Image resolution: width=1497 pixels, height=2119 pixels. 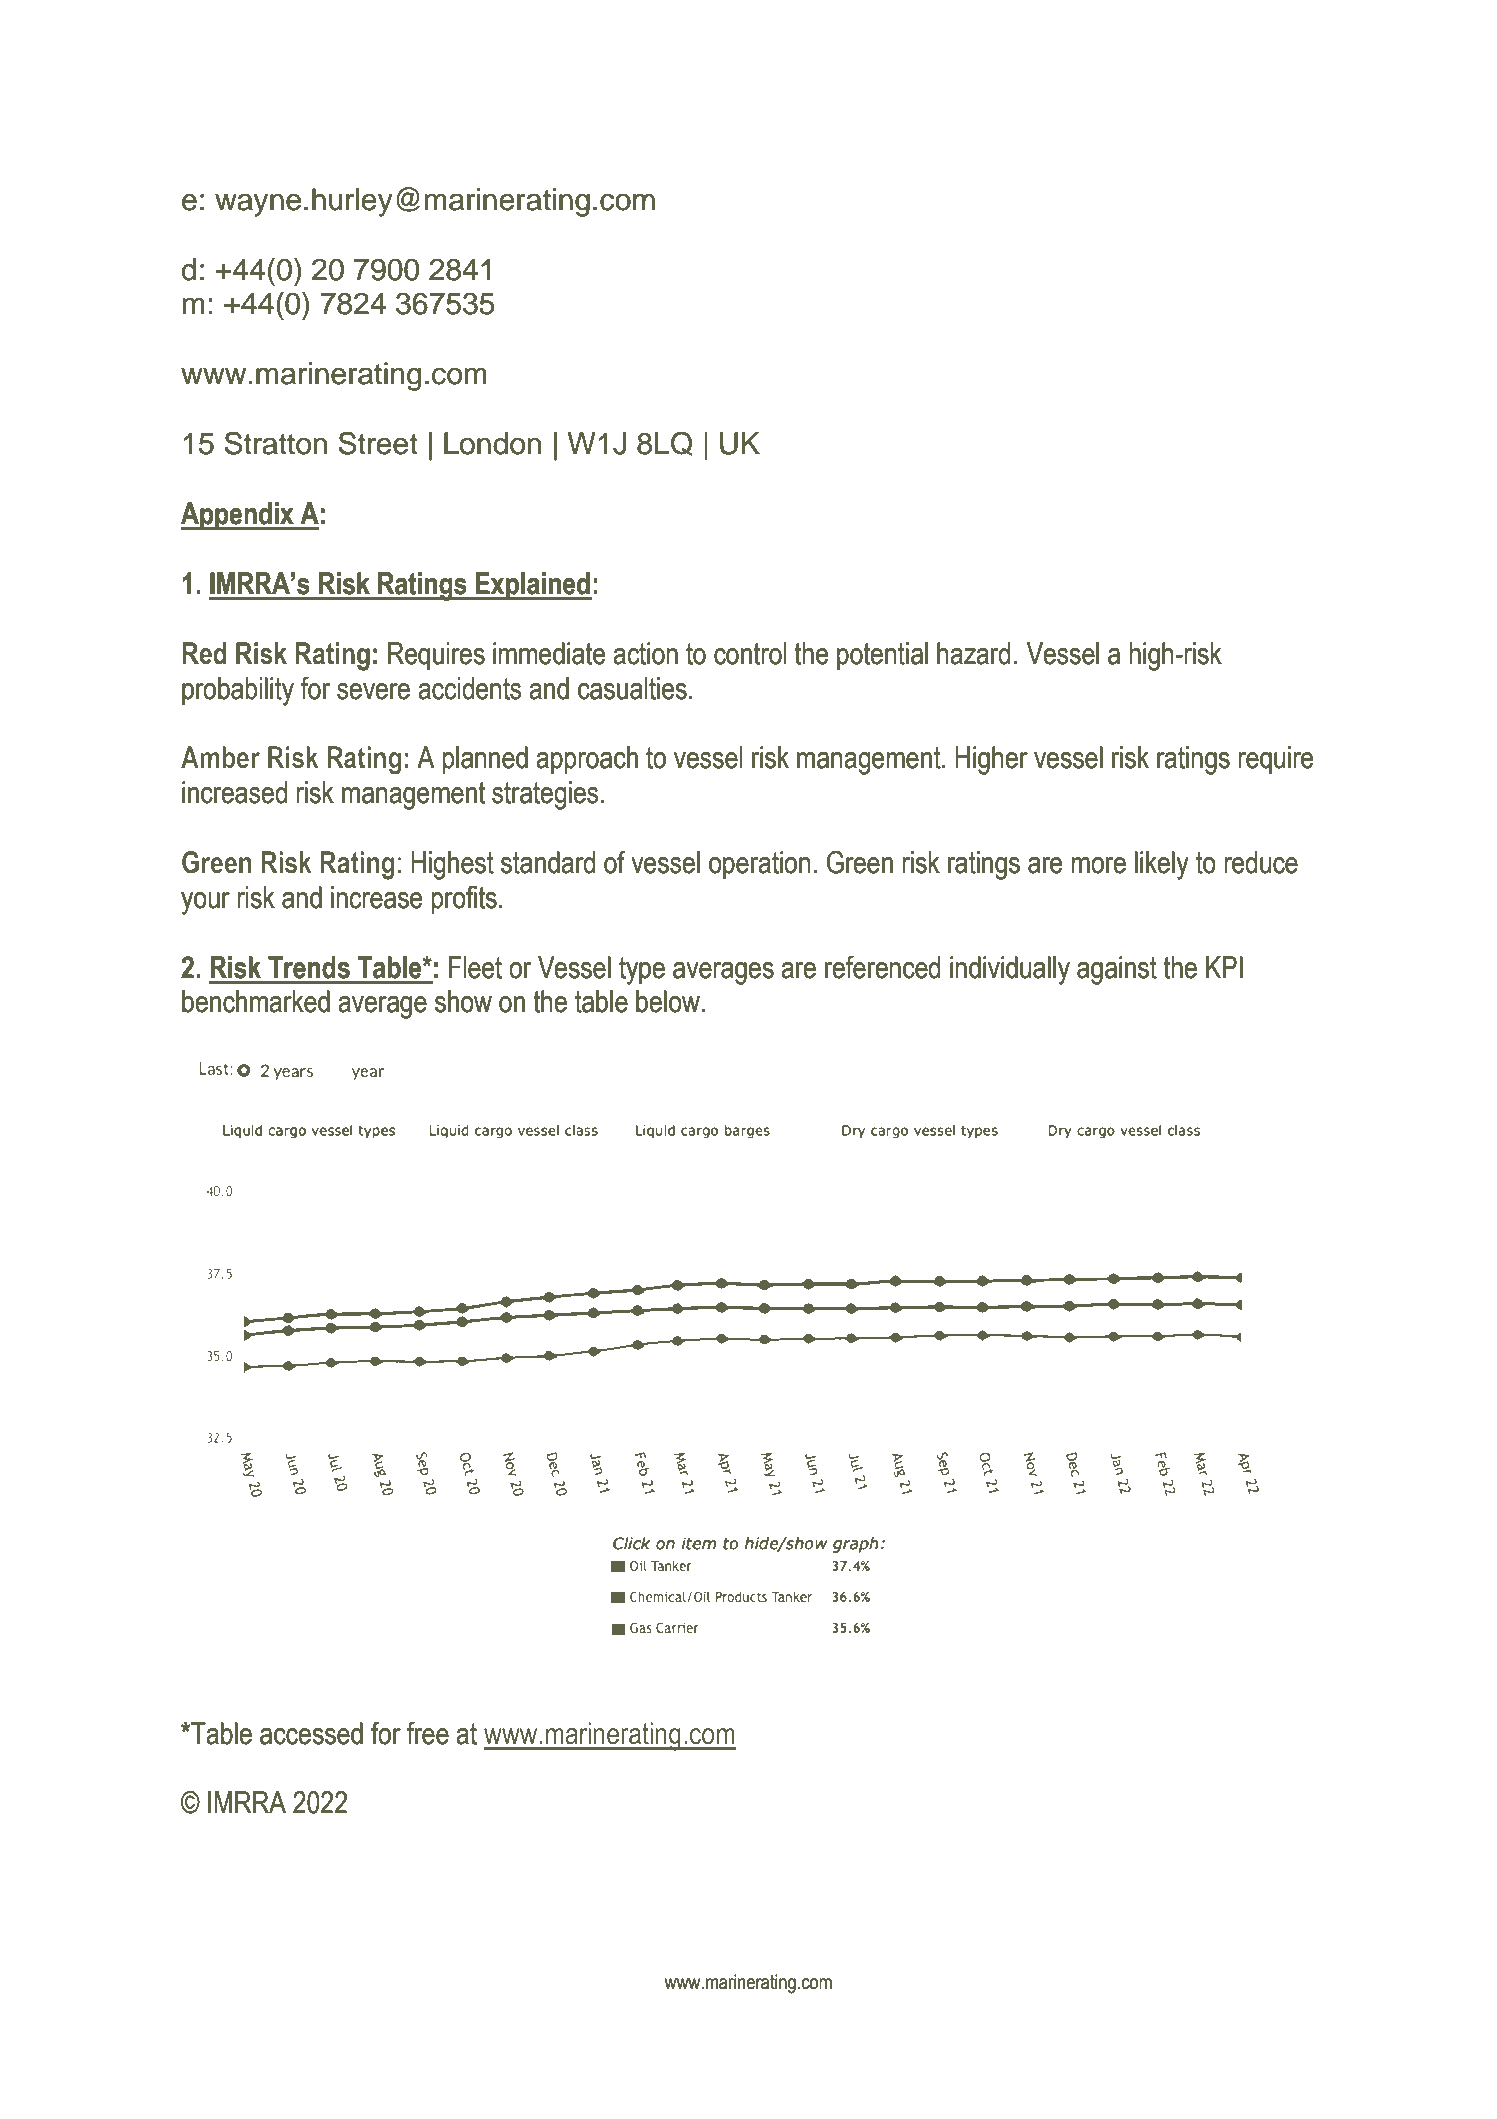 I want to click on London, so click(x=492, y=443).
